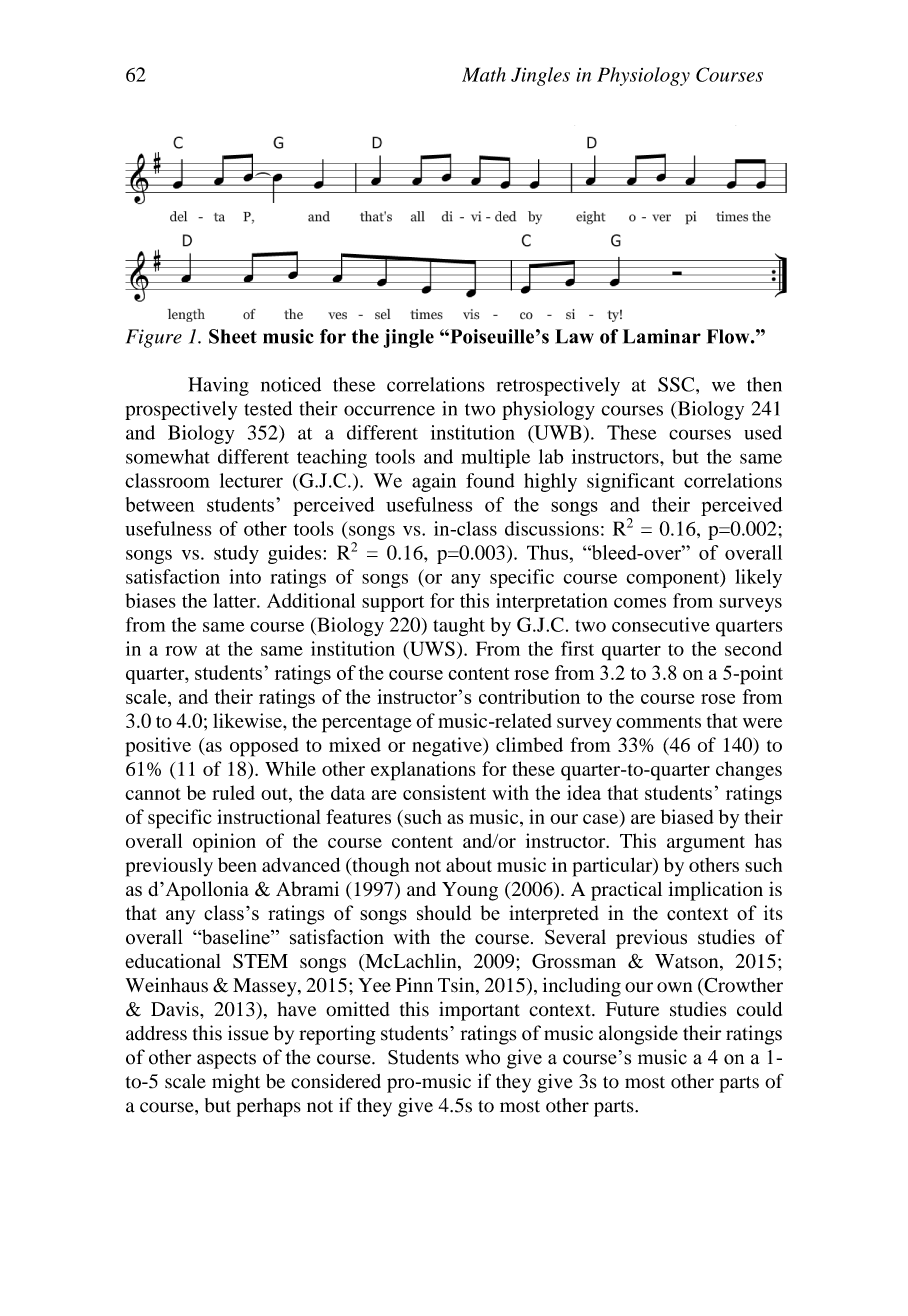 The image size is (908, 1316). I want to click on might, so click(236, 1083).
